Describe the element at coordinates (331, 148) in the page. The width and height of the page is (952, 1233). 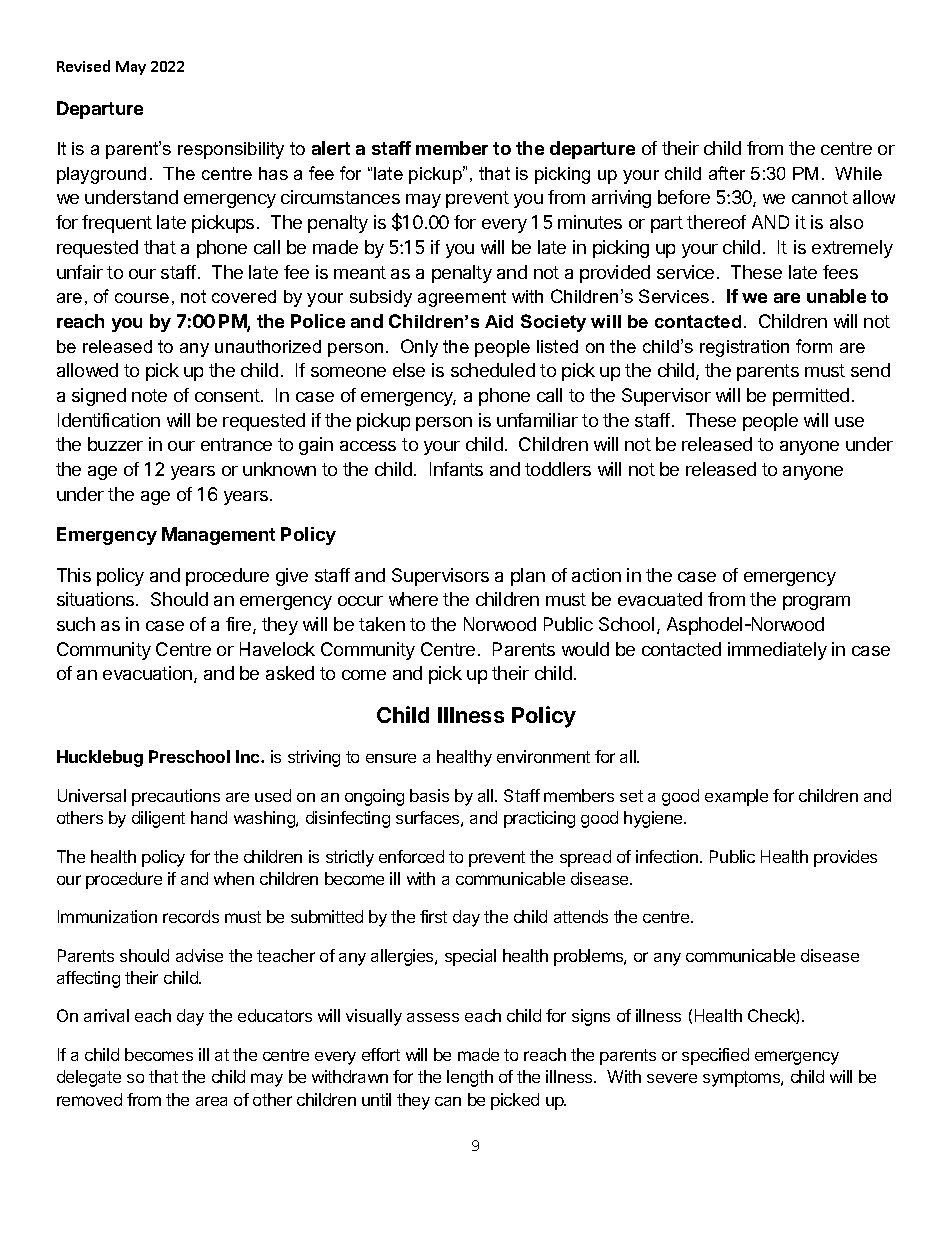
I see `alert` at that location.
